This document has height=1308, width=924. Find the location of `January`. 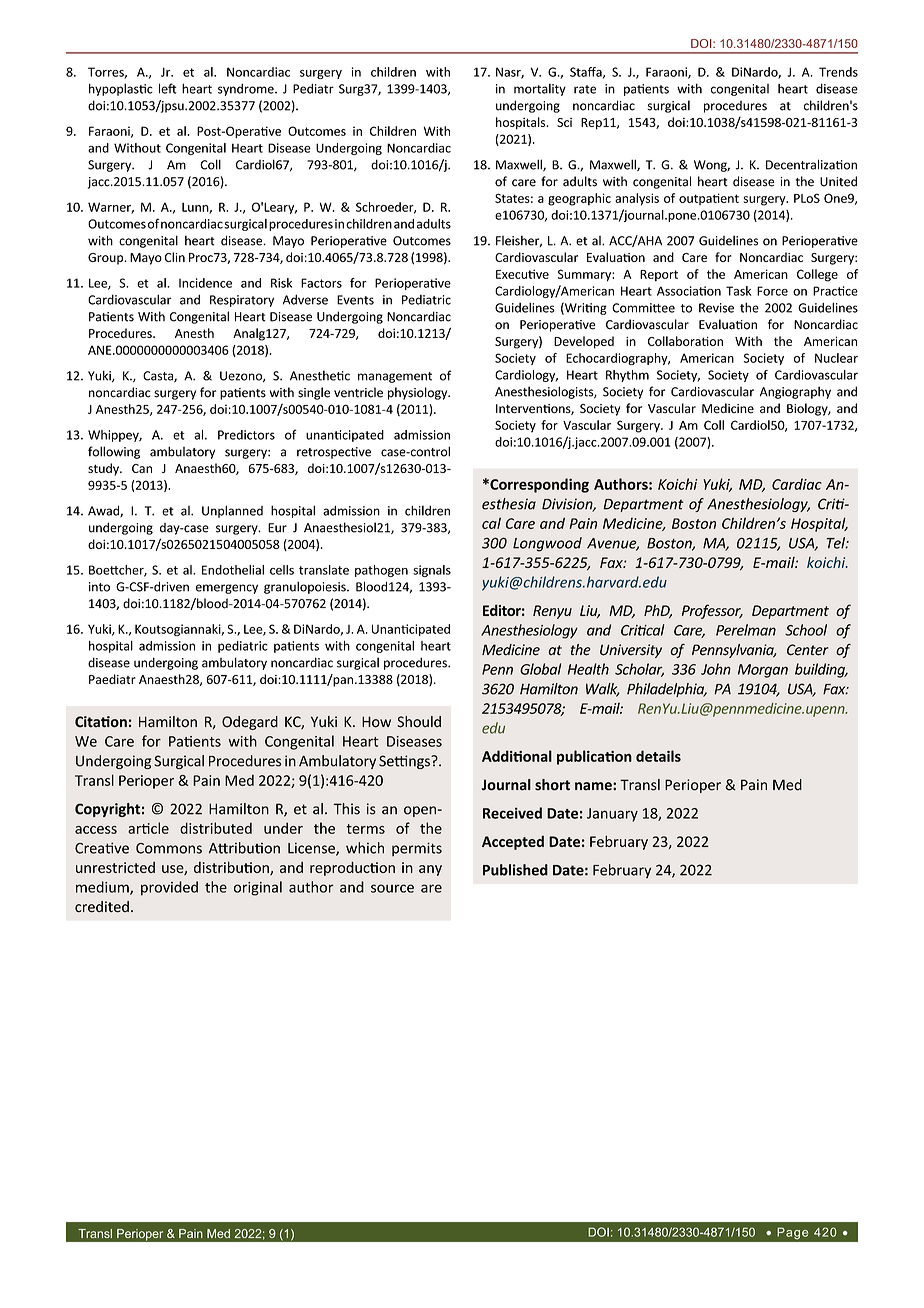

January is located at coordinates (612, 815).
